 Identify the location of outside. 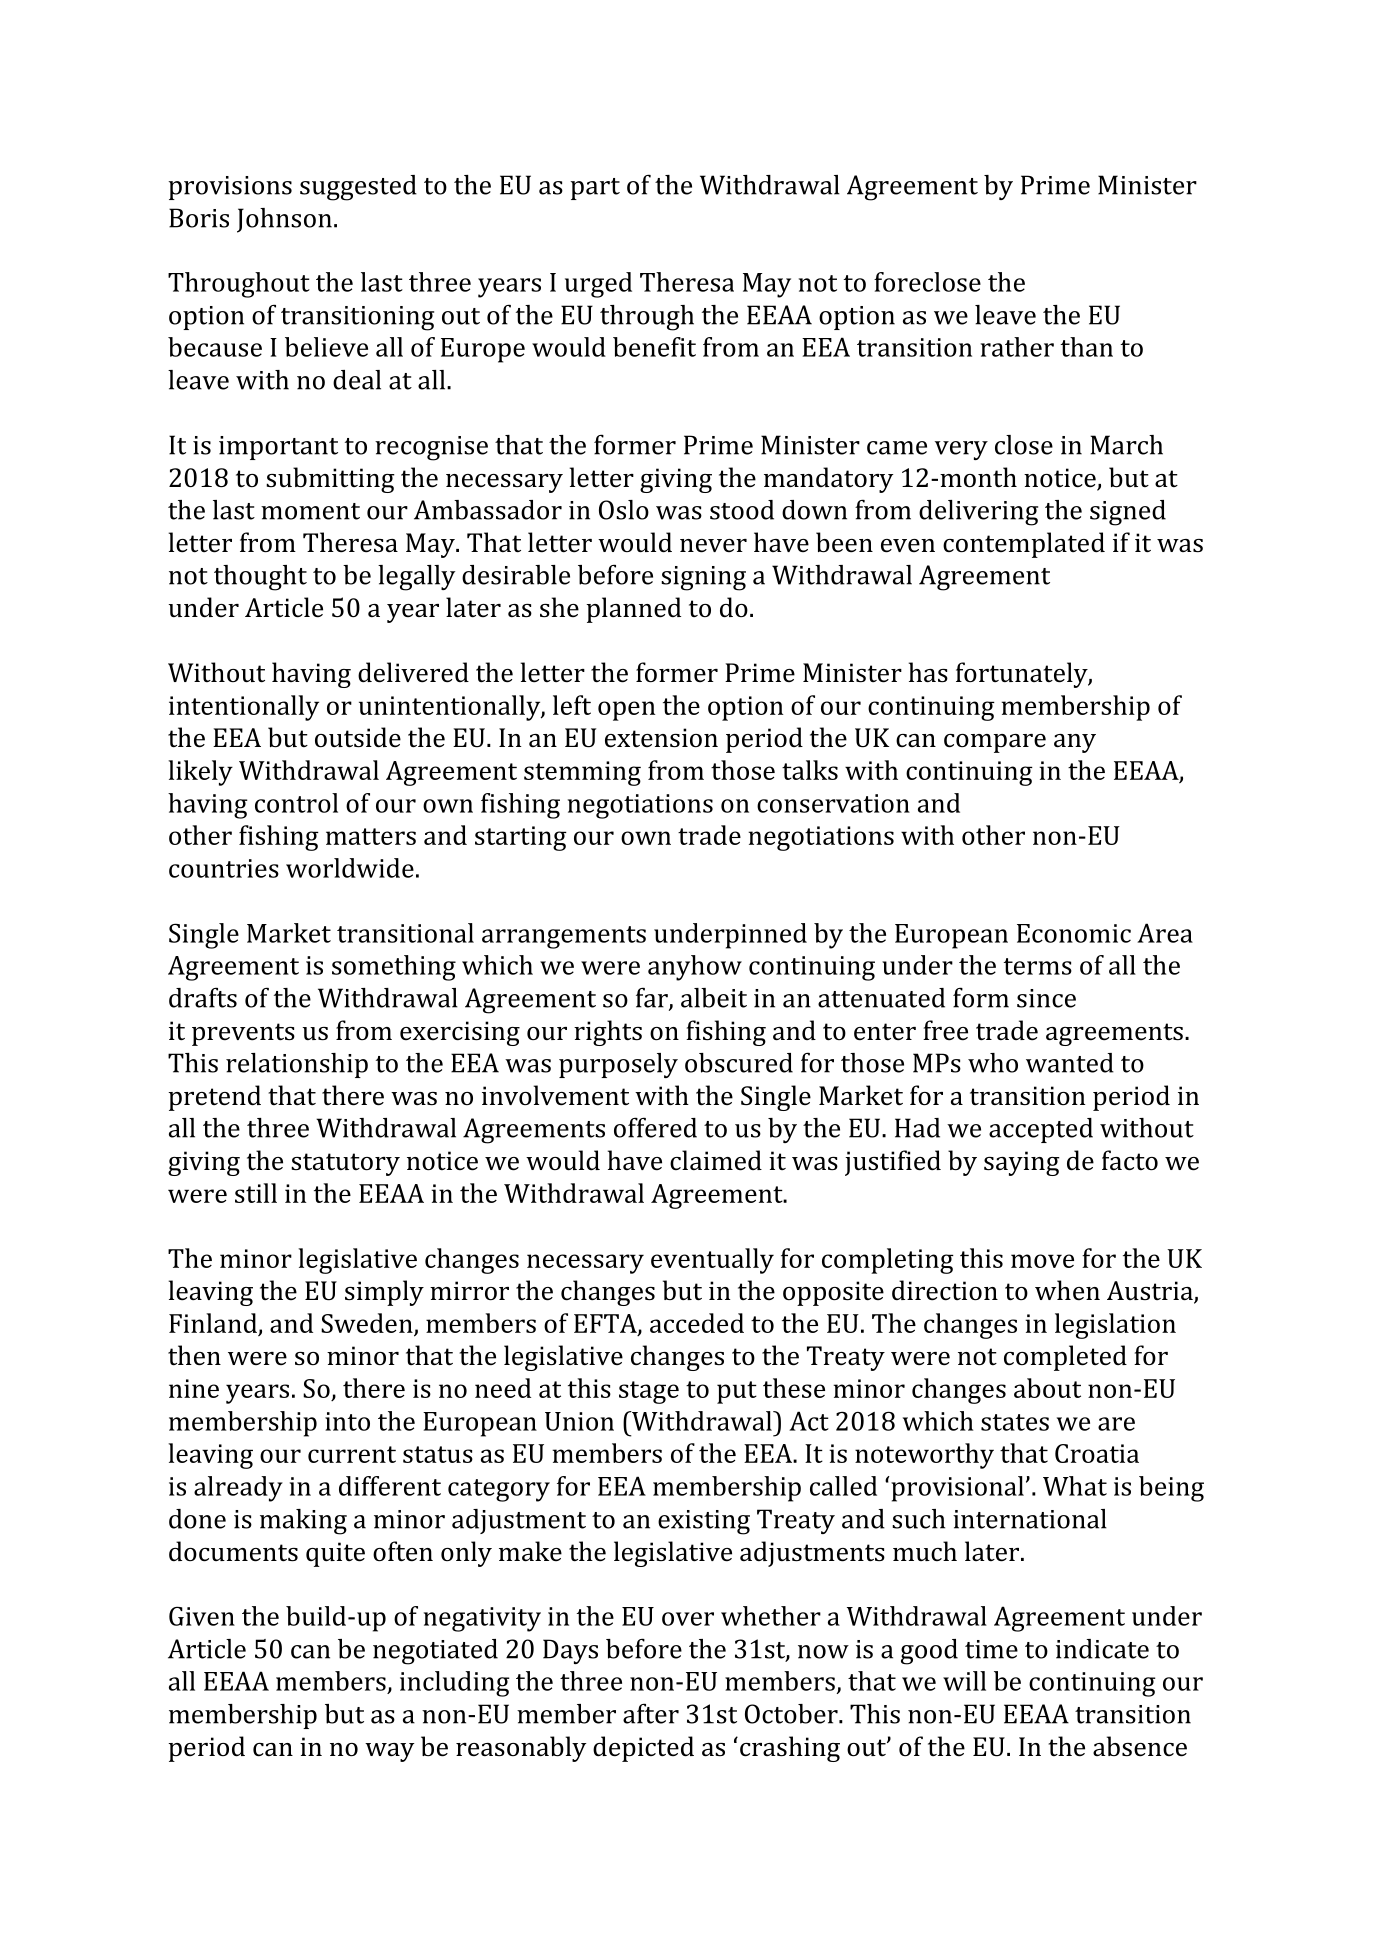
(358, 737).
